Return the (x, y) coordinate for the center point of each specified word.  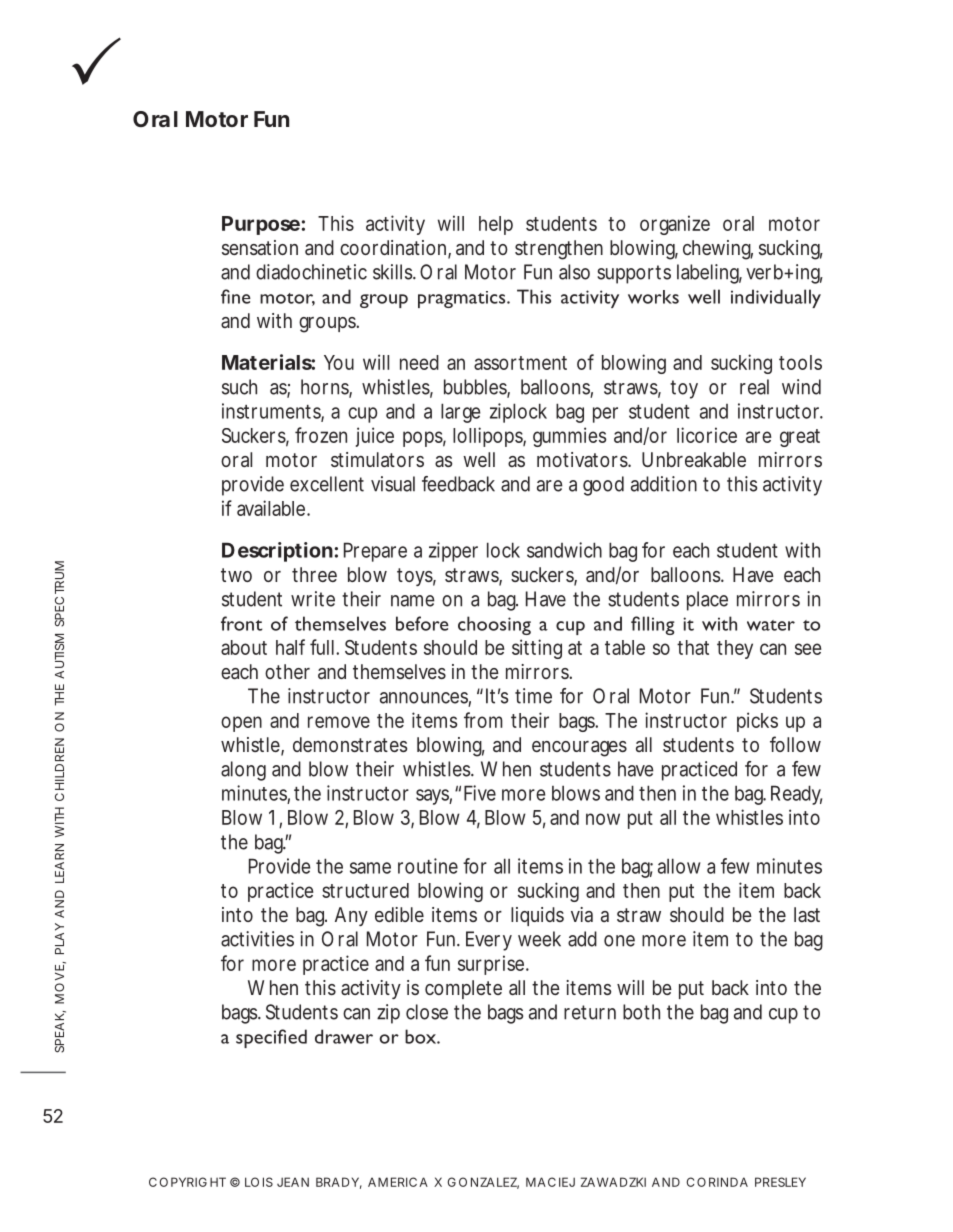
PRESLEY (780, 1182)
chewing (718, 250)
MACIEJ (550, 1182)
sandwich (564, 550)
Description (277, 552)
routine (428, 866)
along (243, 771)
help (496, 225)
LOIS (259, 1182)
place (707, 601)
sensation (260, 247)
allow (679, 866)
